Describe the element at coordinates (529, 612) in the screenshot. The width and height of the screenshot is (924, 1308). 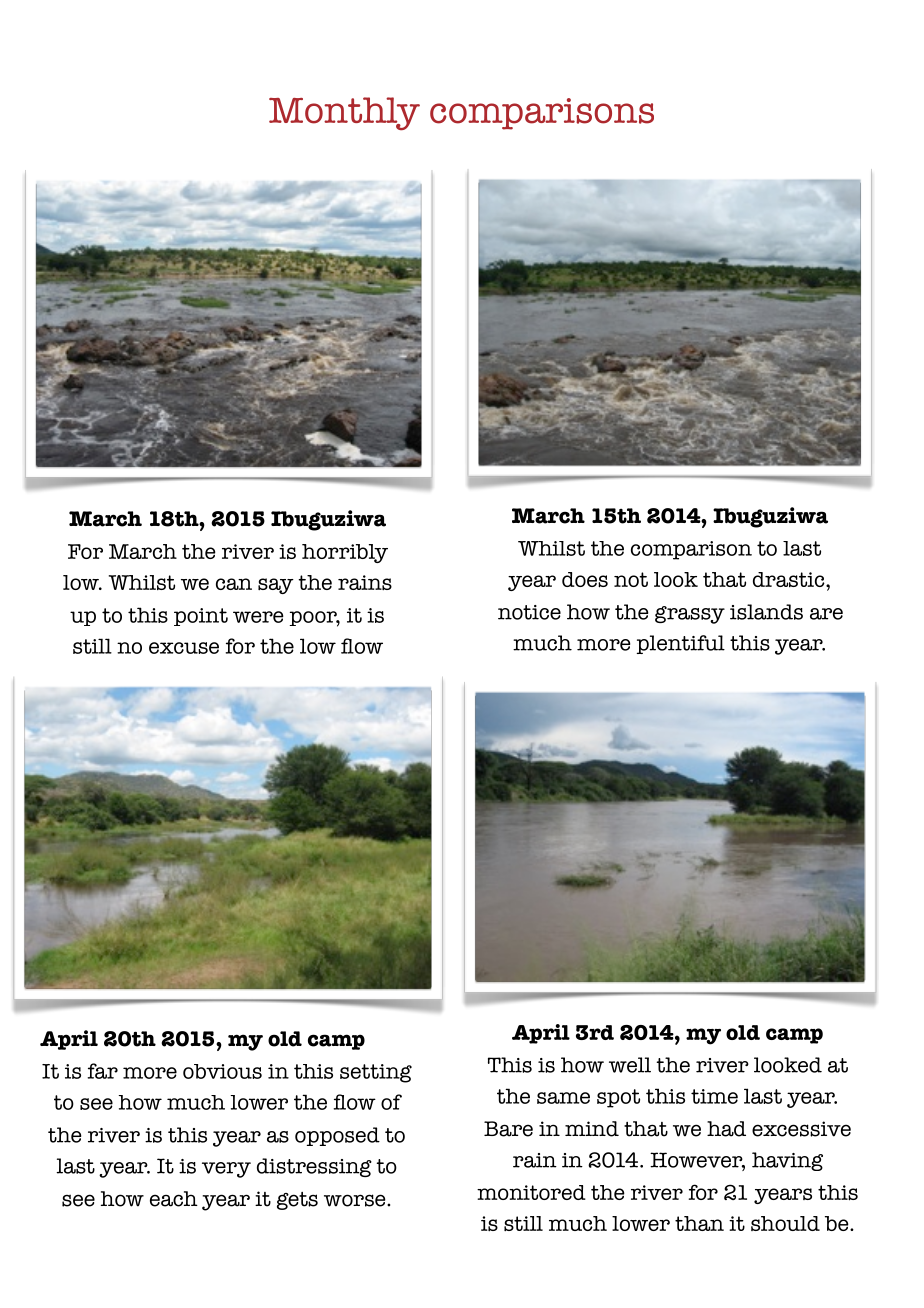
I see `notice` at that location.
